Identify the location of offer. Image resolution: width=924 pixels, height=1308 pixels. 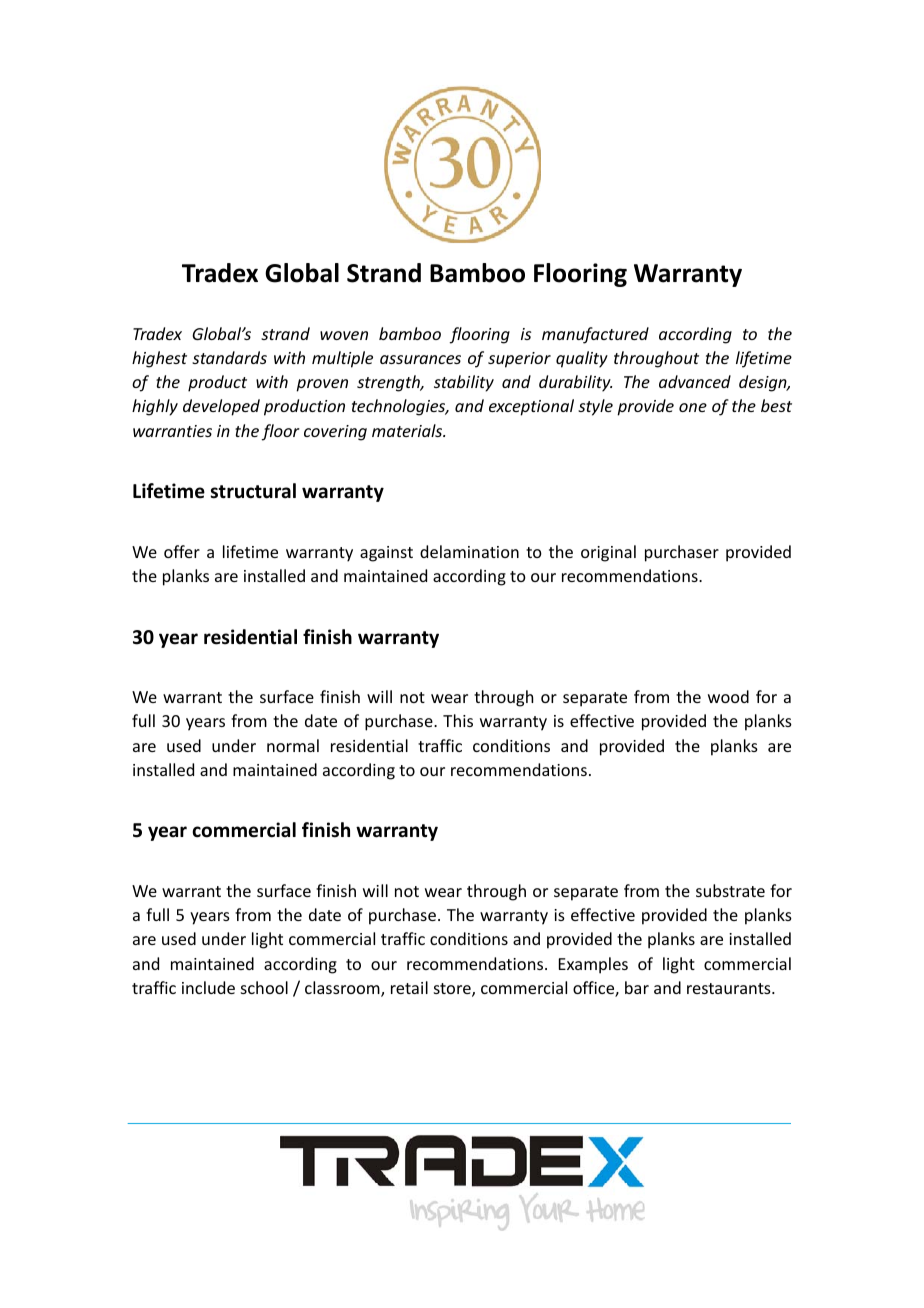
(182, 551).
